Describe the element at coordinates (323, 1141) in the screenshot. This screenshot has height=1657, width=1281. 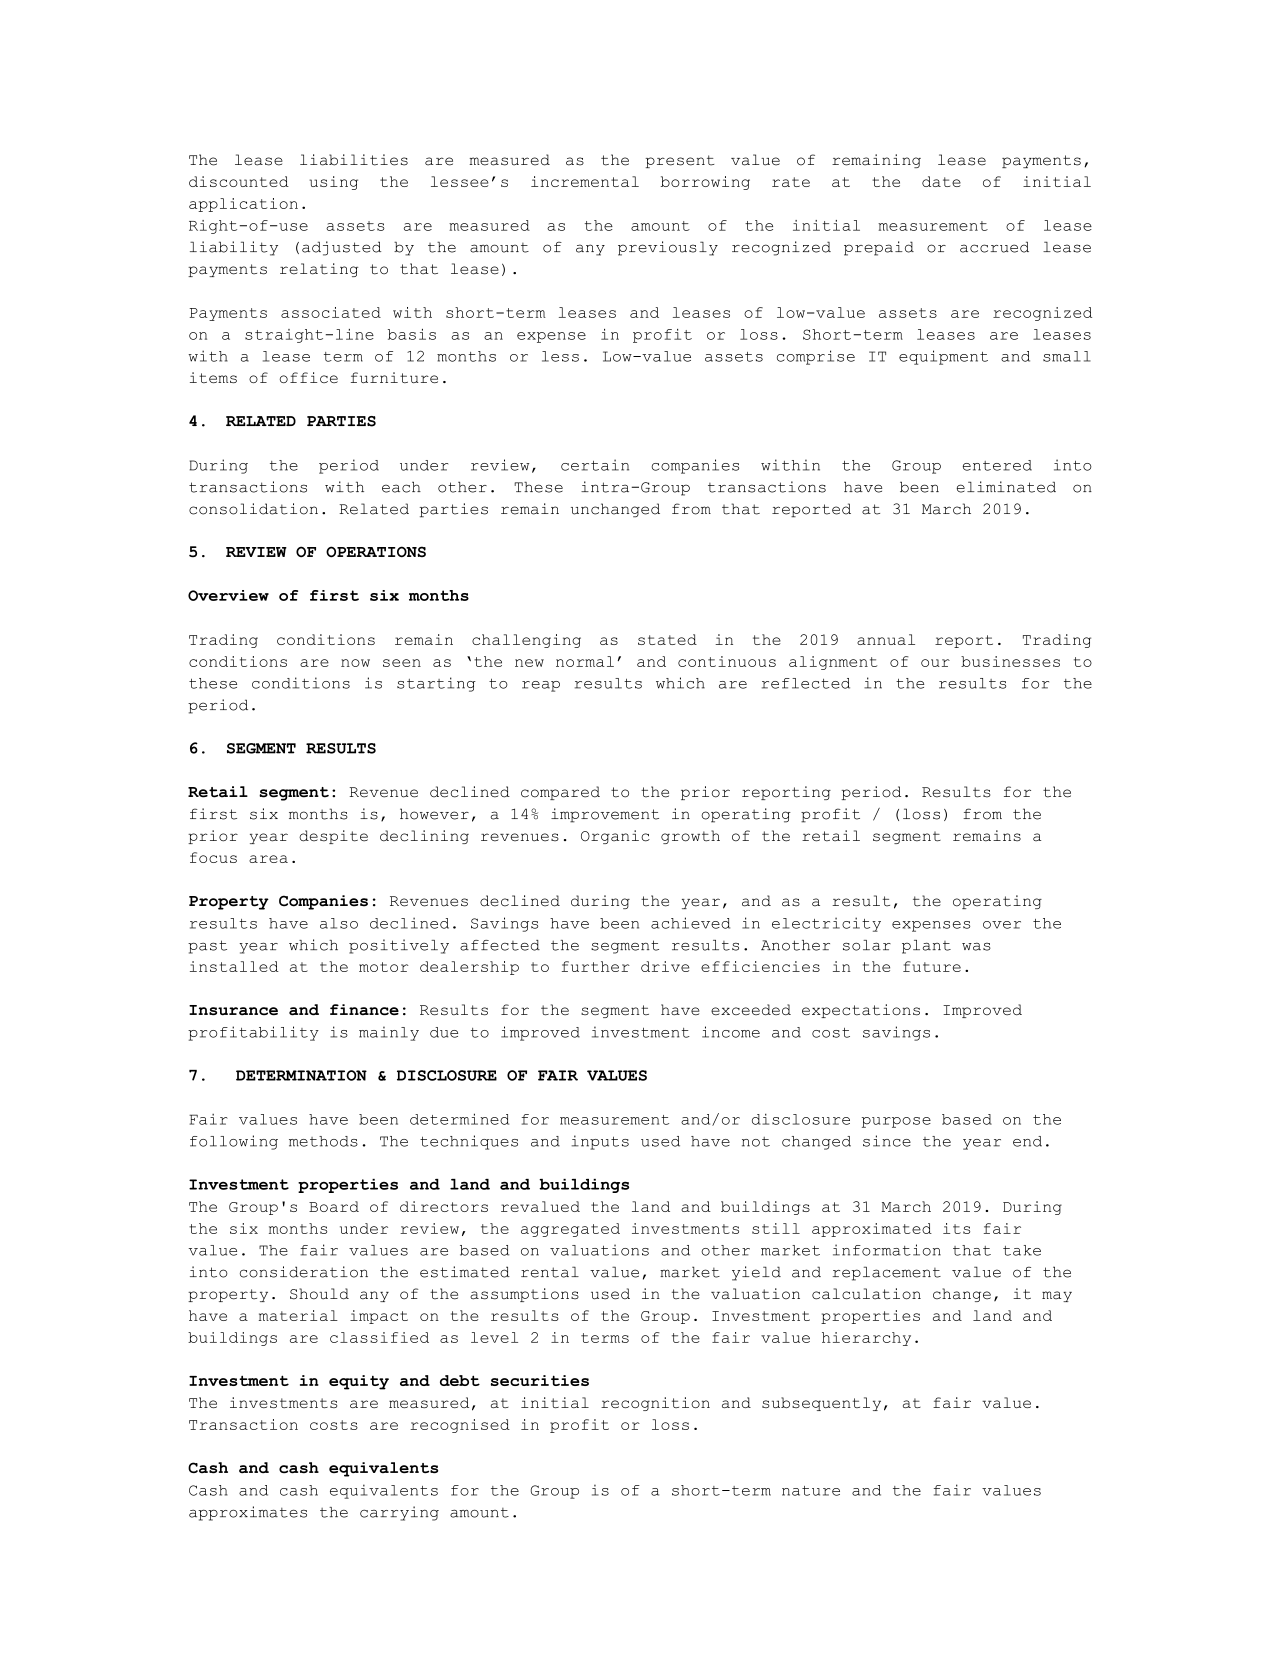
I see `methods` at that location.
